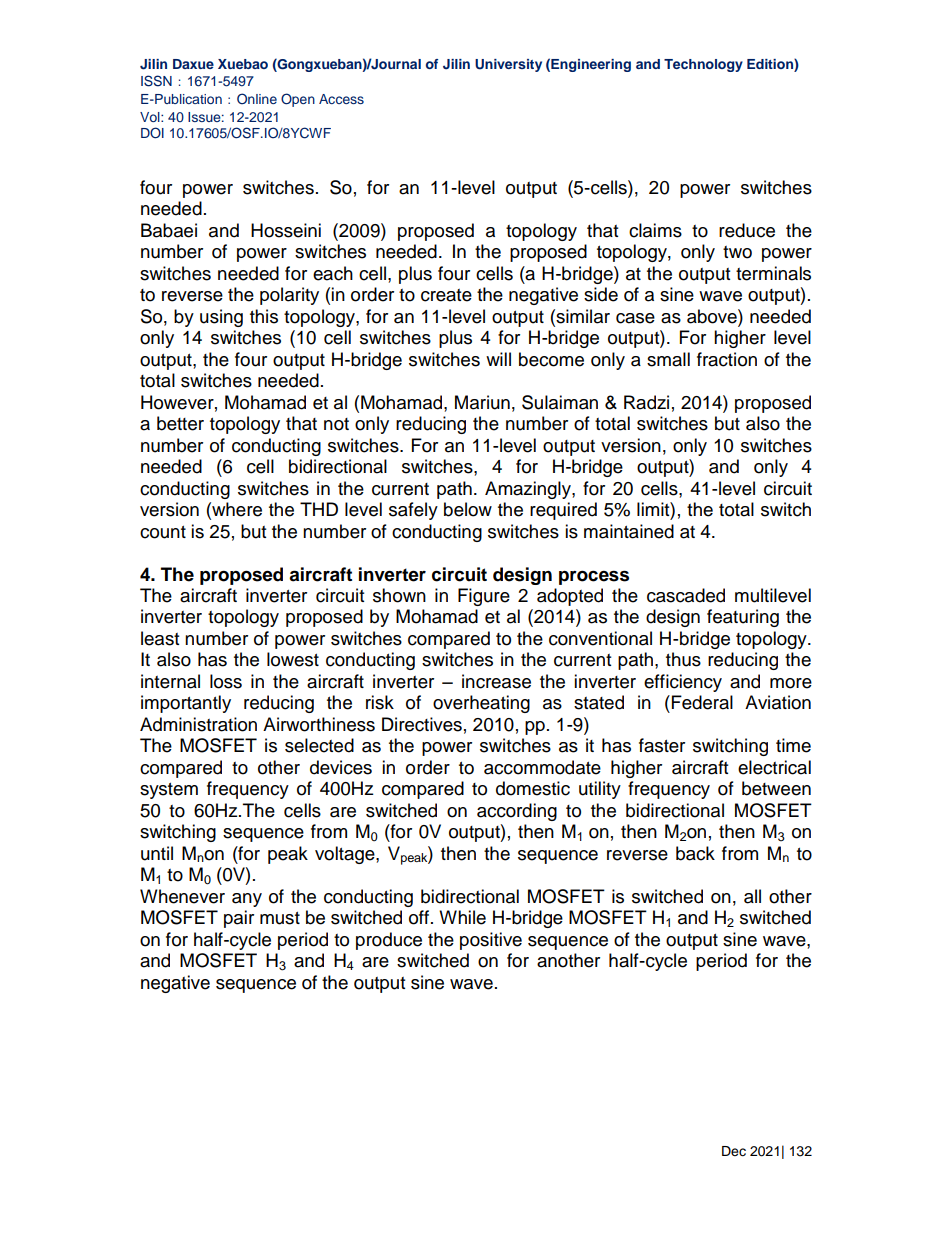 The image size is (952, 1233). Describe the element at coordinates (517, 812) in the image. I see `according` at that location.
